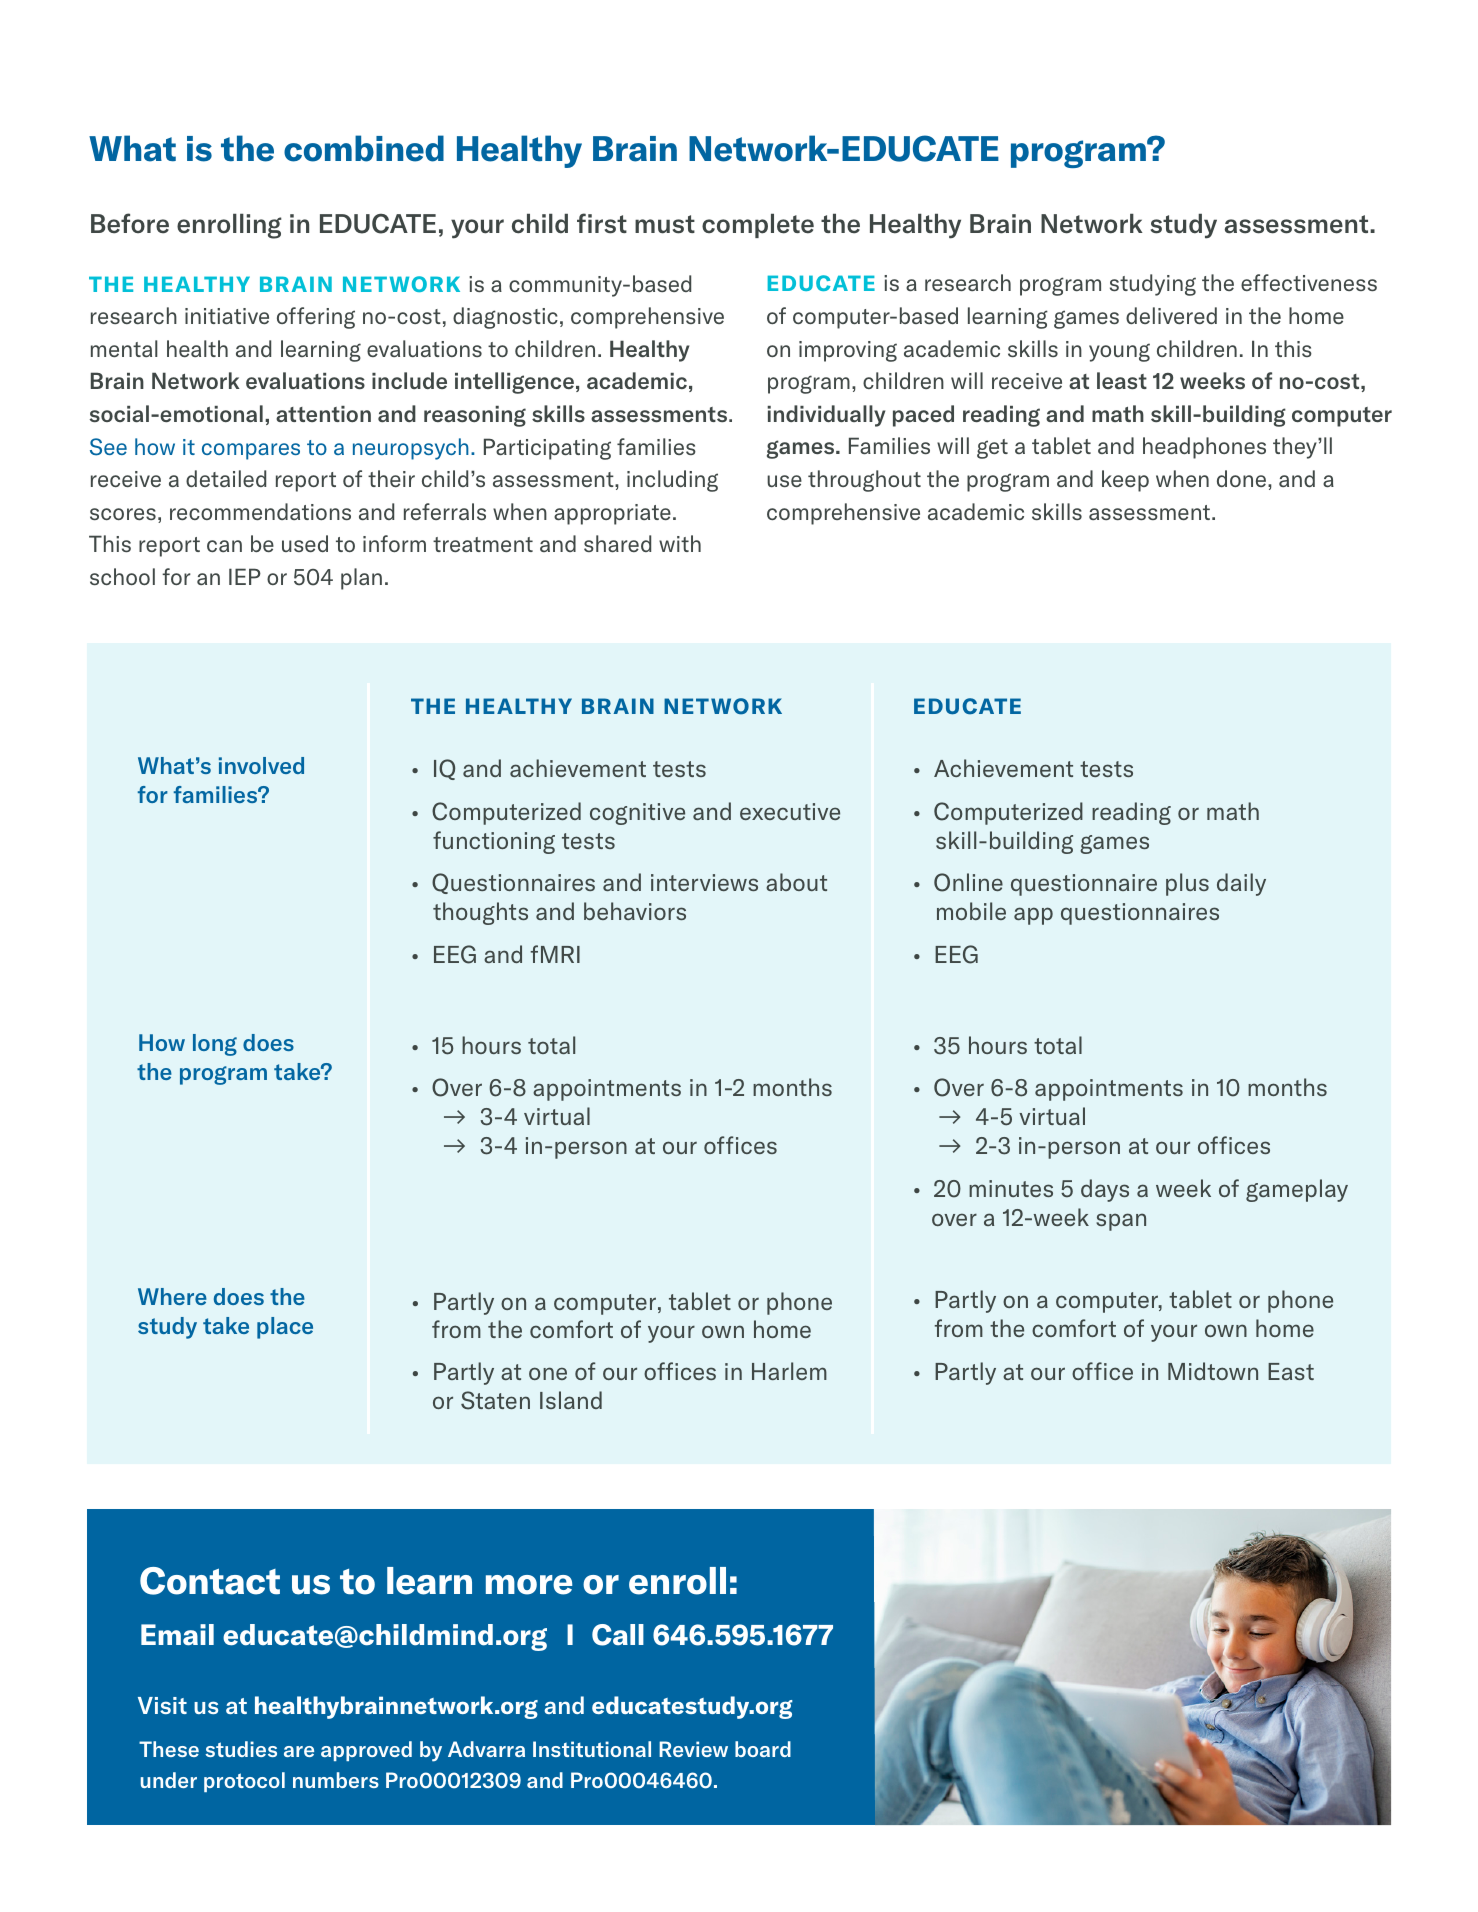 The width and height of the image is (1478, 1912). What do you see at coordinates (637, 814) in the image?
I see `cognitive` at bounding box center [637, 814].
